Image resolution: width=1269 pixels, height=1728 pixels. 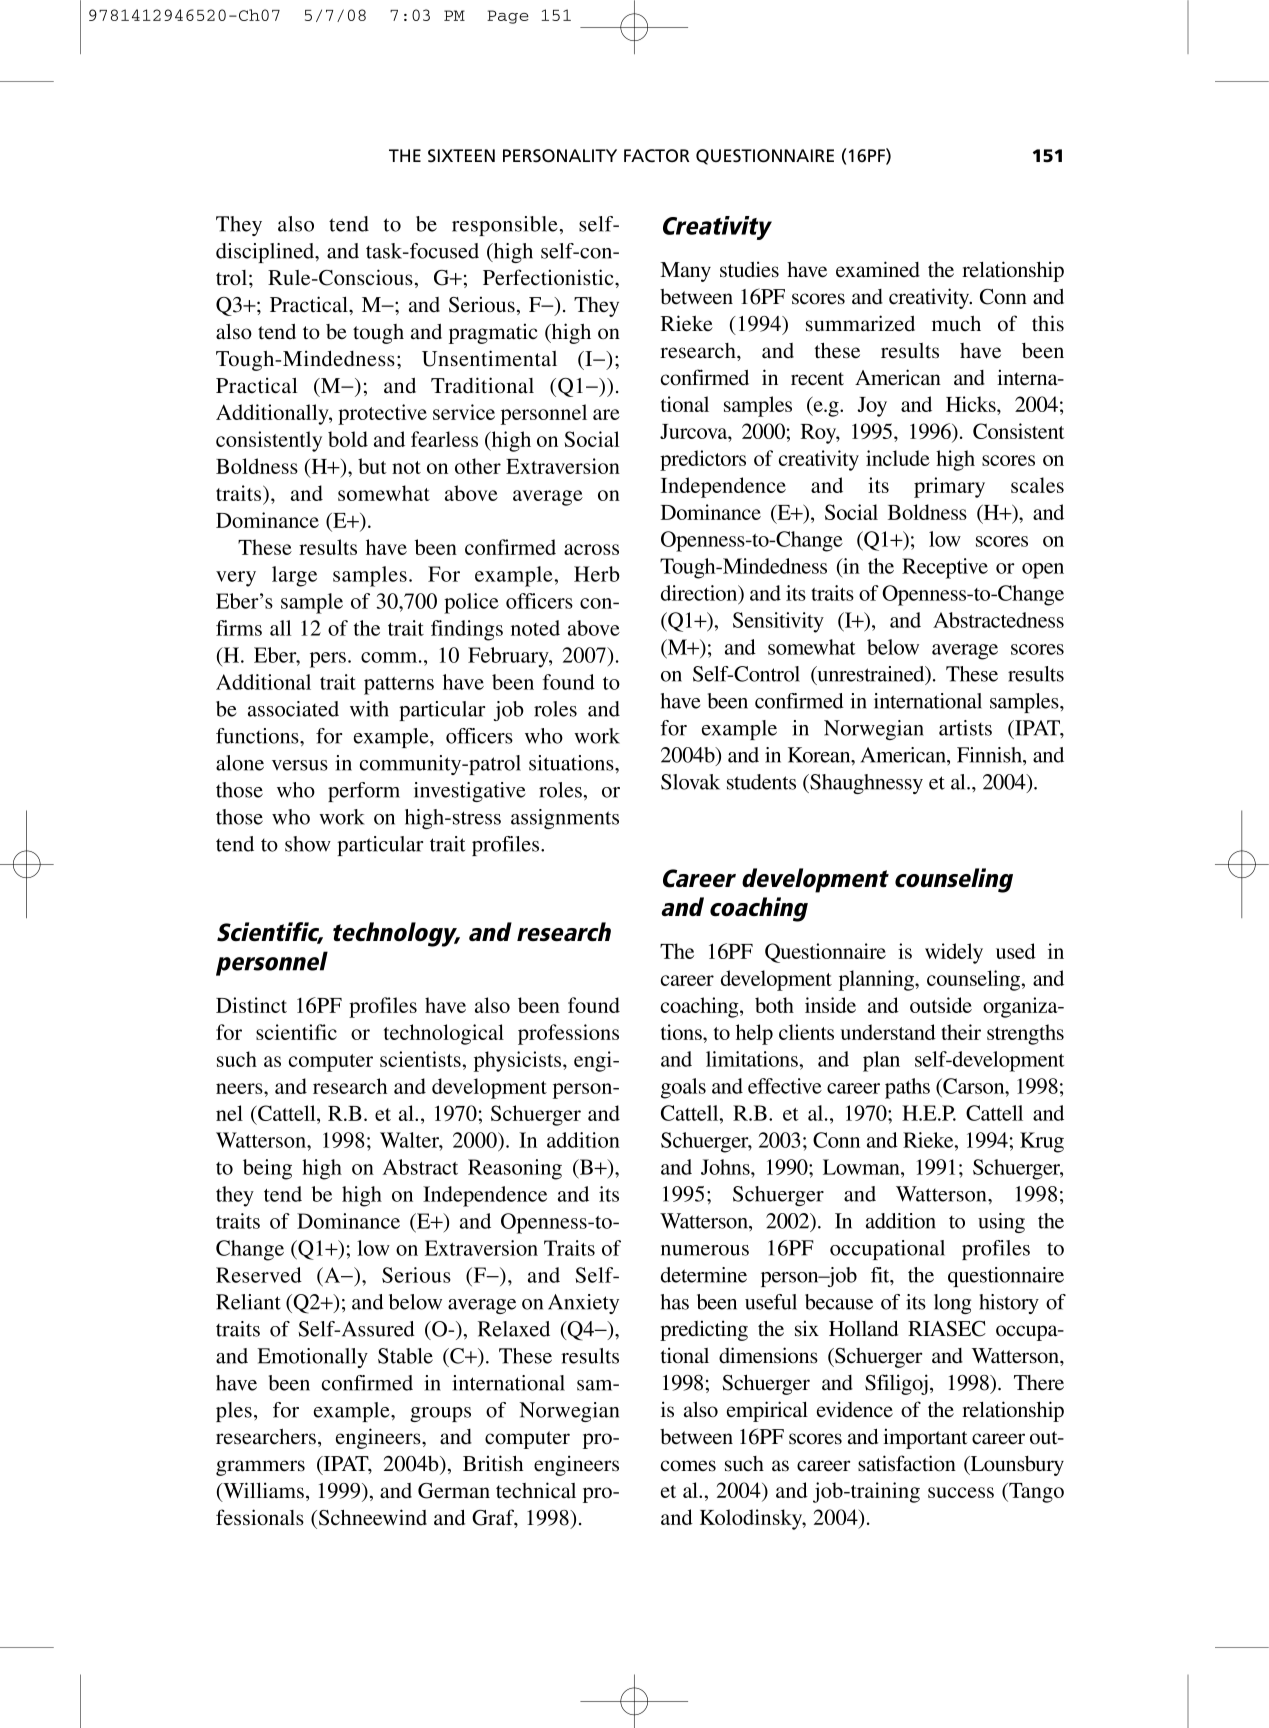 I want to click on FACTOR, so click(x=657, y=155).
